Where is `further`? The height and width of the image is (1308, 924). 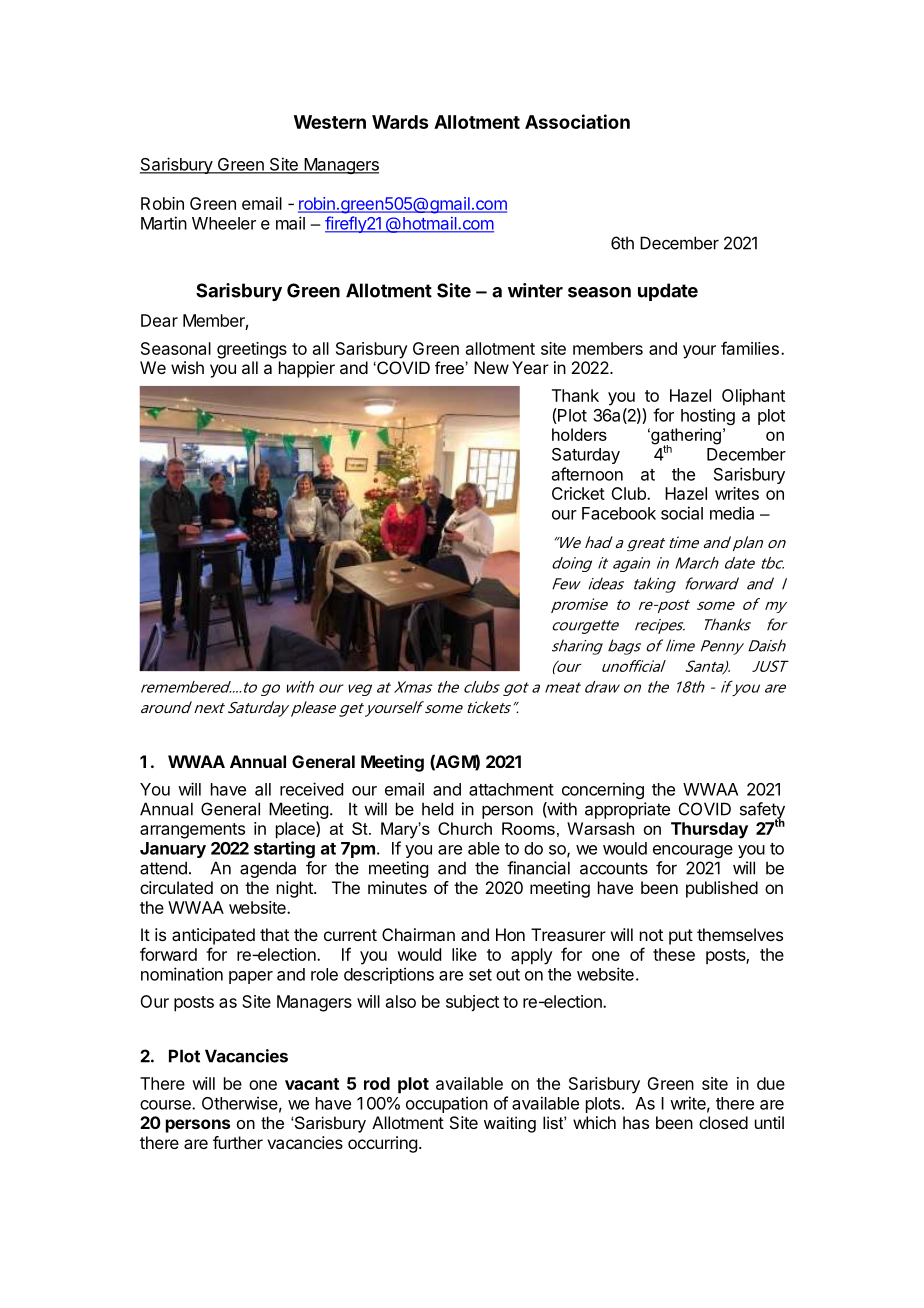
further is located at coordinates (238, 1142).
